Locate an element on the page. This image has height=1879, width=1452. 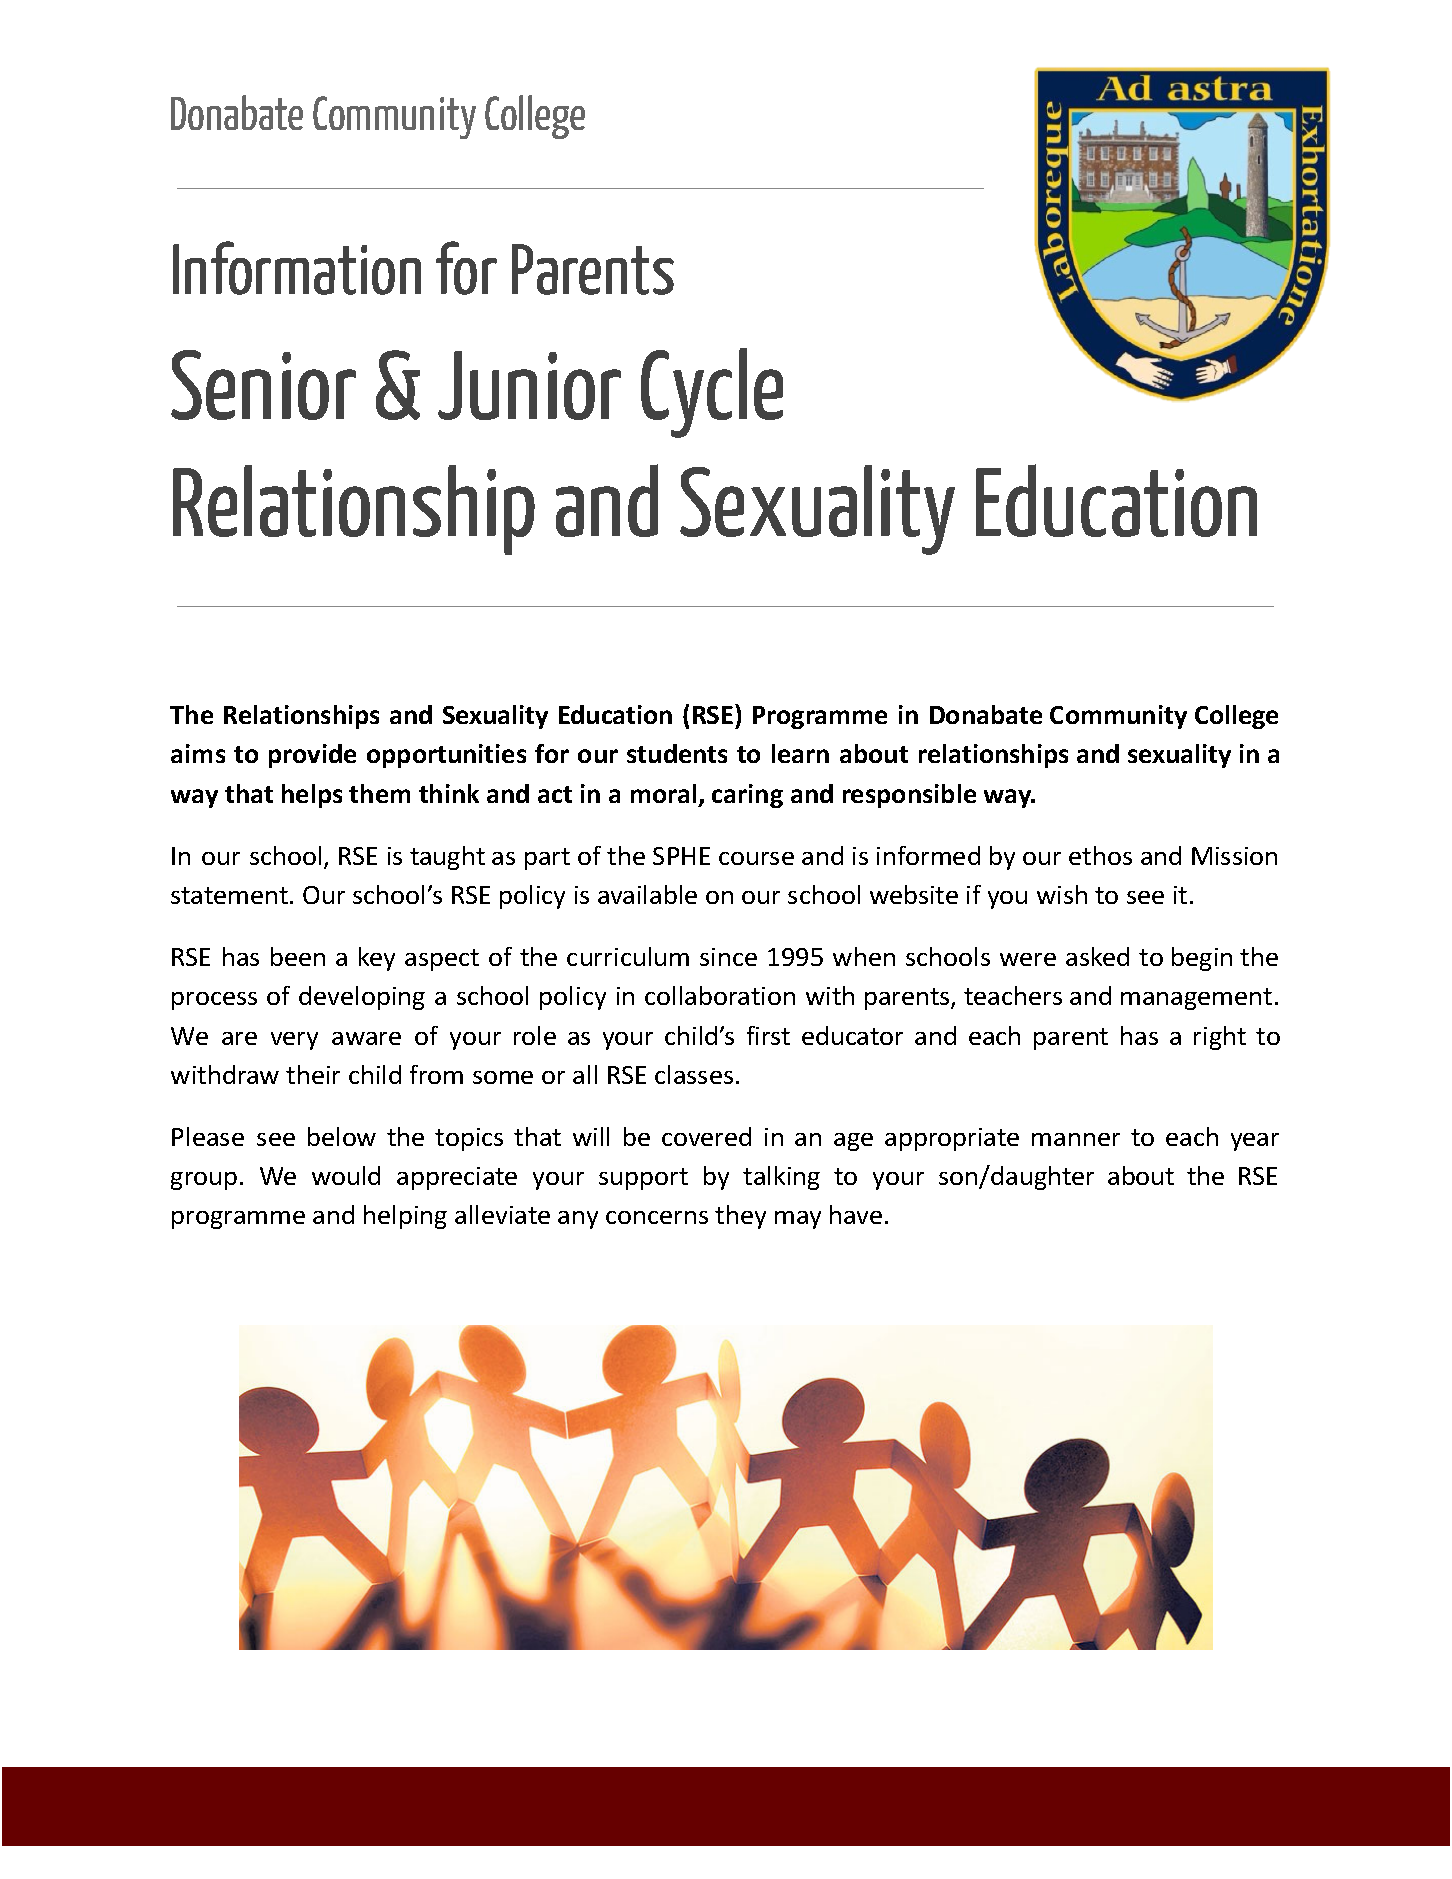
developing is located at coordinates (362, 998).
